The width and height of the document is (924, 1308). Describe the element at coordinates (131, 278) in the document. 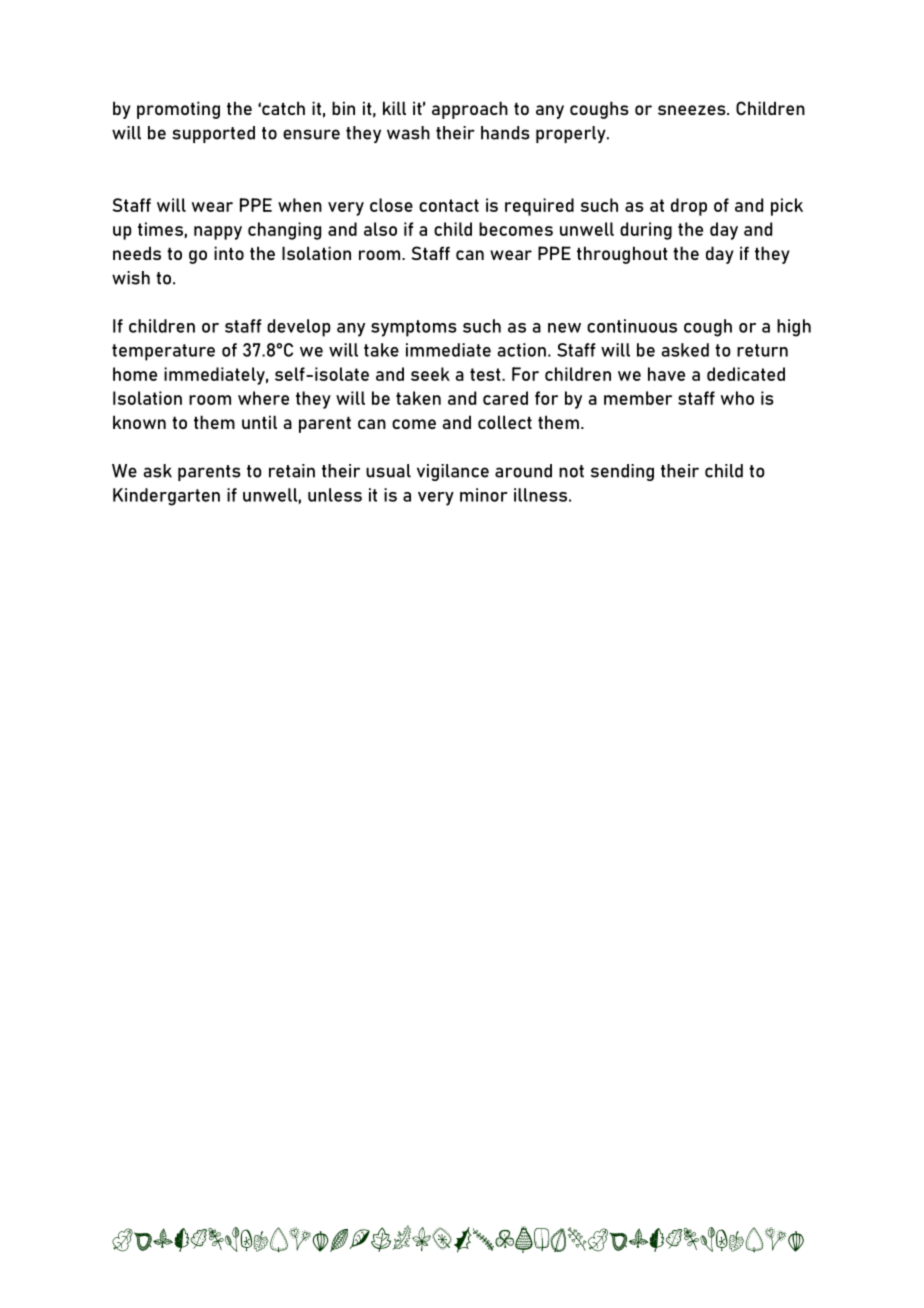

I see `wish` at that location.
